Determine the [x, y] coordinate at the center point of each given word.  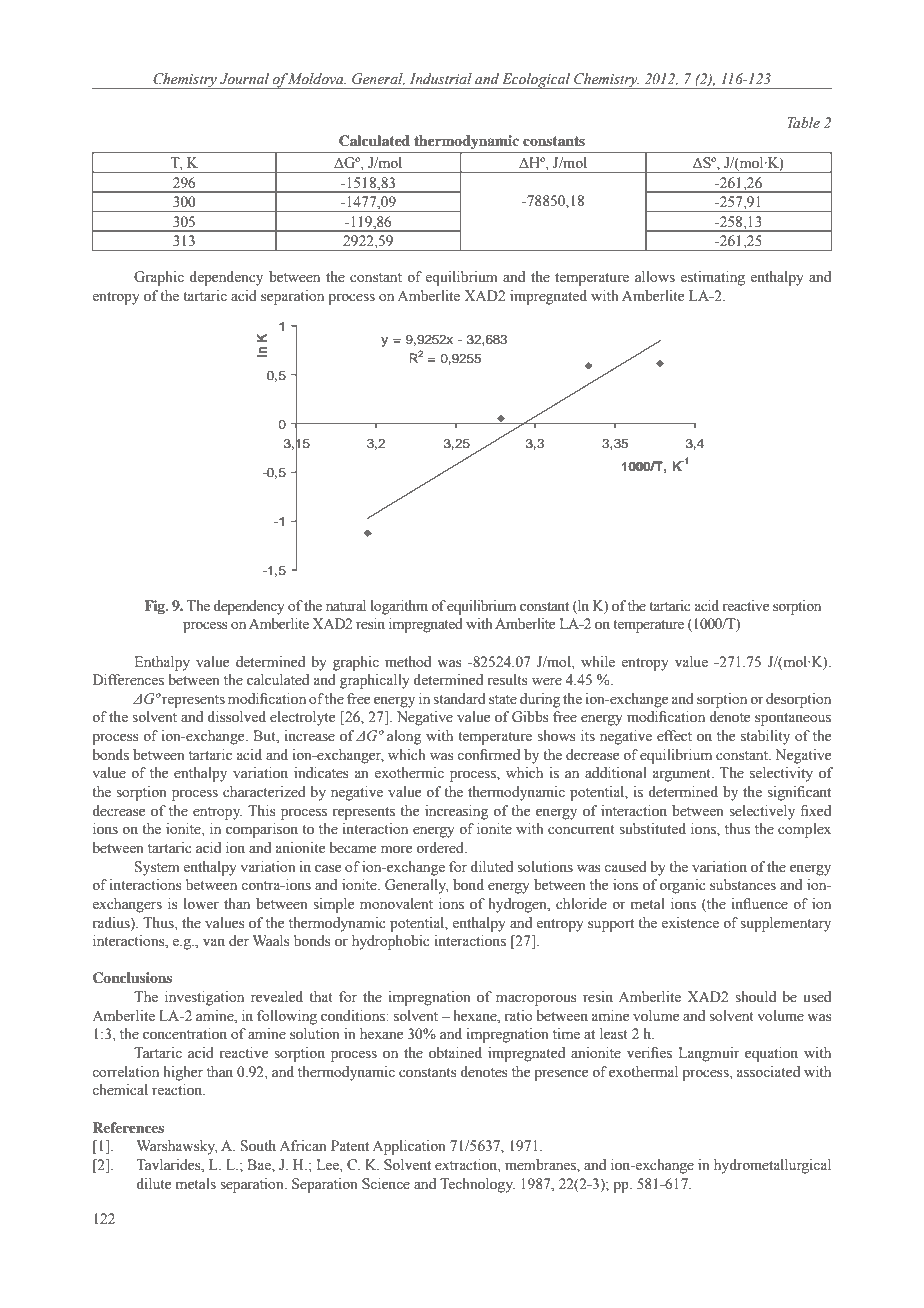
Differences [128, 680]
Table [803, 123]
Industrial [441, 79]
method [408, 662]
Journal [244, 79]
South [258, 1146]
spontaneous [793, 719]
